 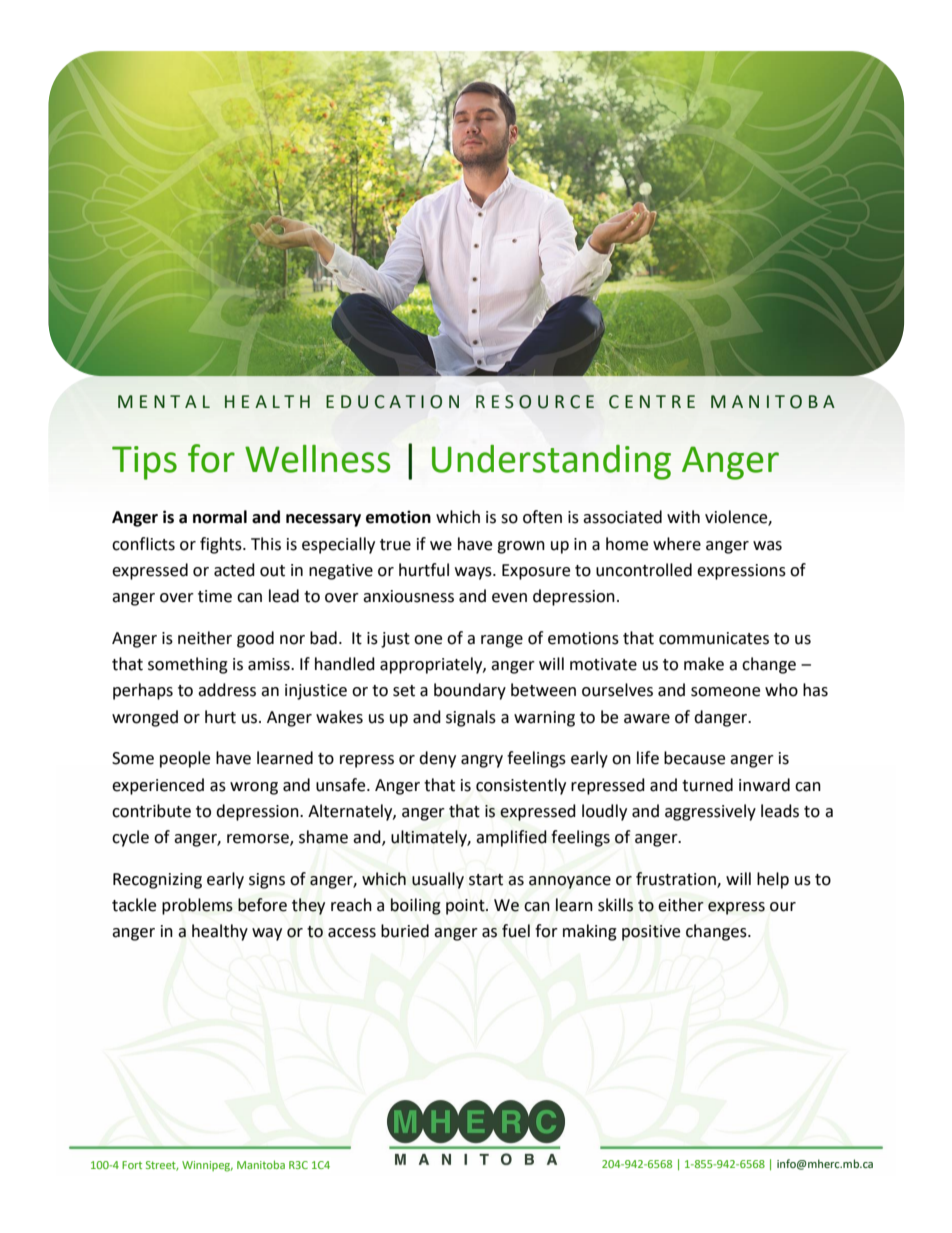 What do you see at coordinates (551, 462) in the page?
I see `Understanding` at bounding box center [551, 462].
